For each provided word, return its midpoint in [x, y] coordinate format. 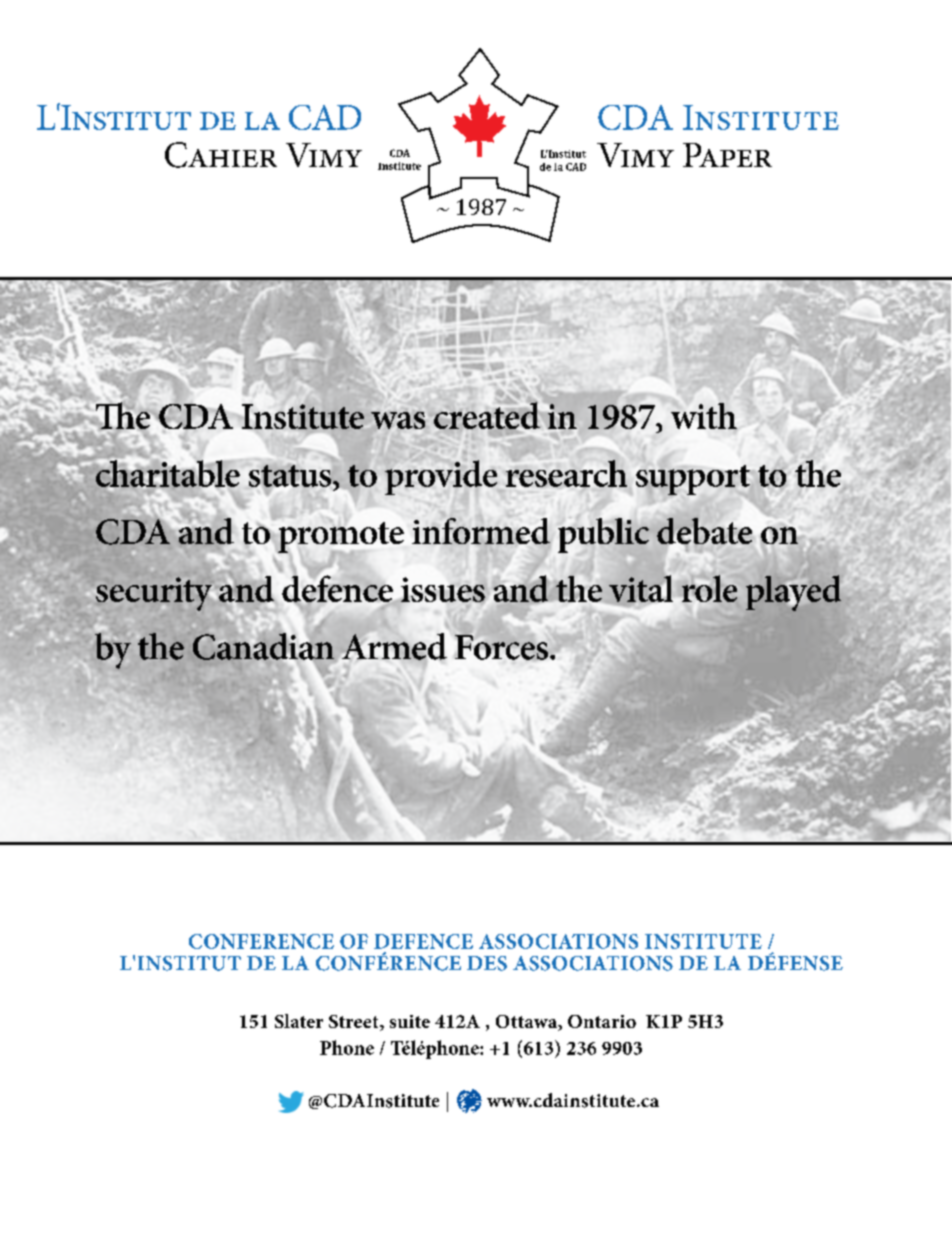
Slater [299, 1021]
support [693, 480]
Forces [501, 647]
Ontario [602, 1021]
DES [487, 963]
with [704, 416]
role [709, 588]
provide [441, 477]
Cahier [221, 155]
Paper [727, 155]
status [291, 476]
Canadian [263, 646]
